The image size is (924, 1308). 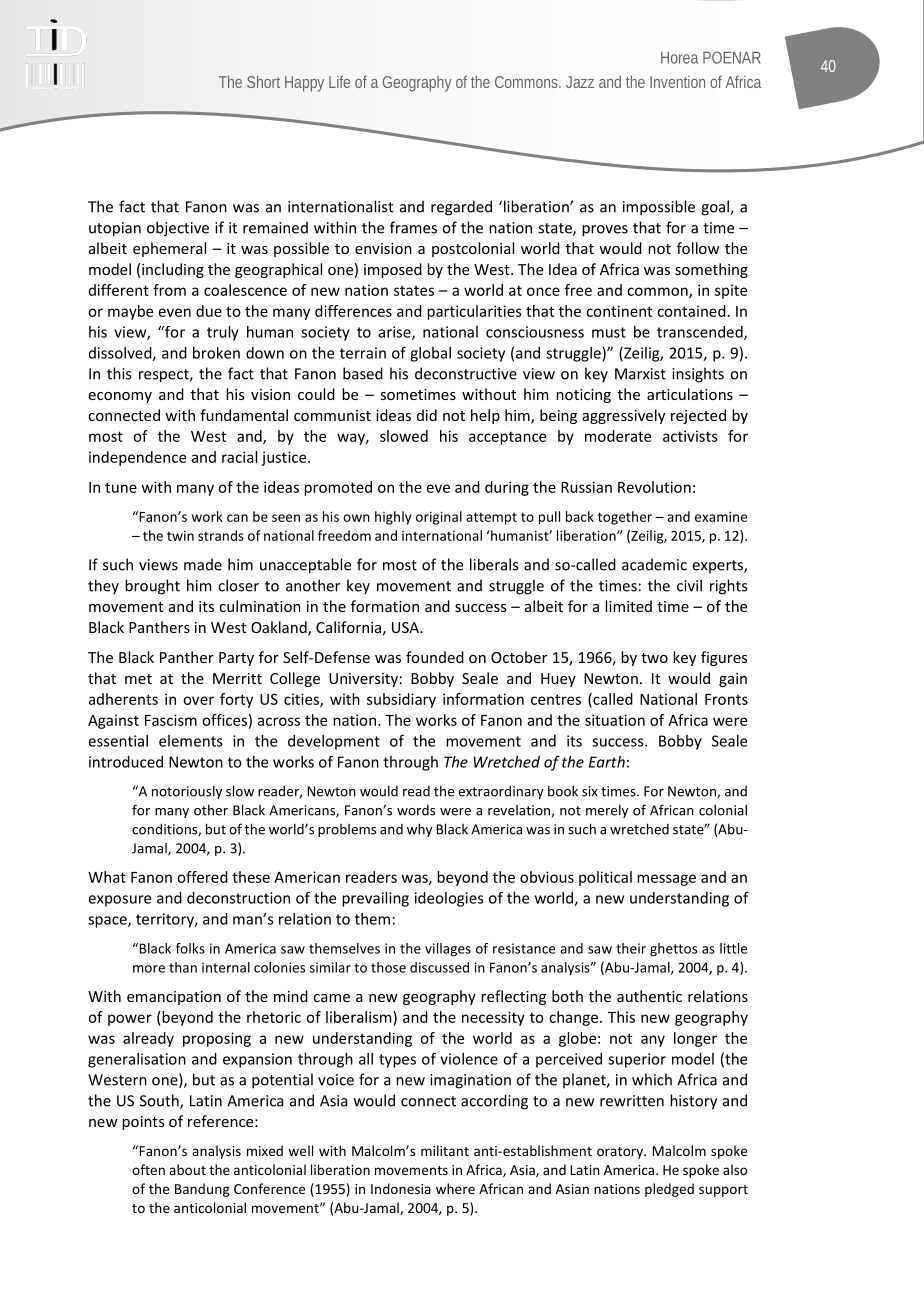 I want to click on Marxist, so click(x=640, y=374).
